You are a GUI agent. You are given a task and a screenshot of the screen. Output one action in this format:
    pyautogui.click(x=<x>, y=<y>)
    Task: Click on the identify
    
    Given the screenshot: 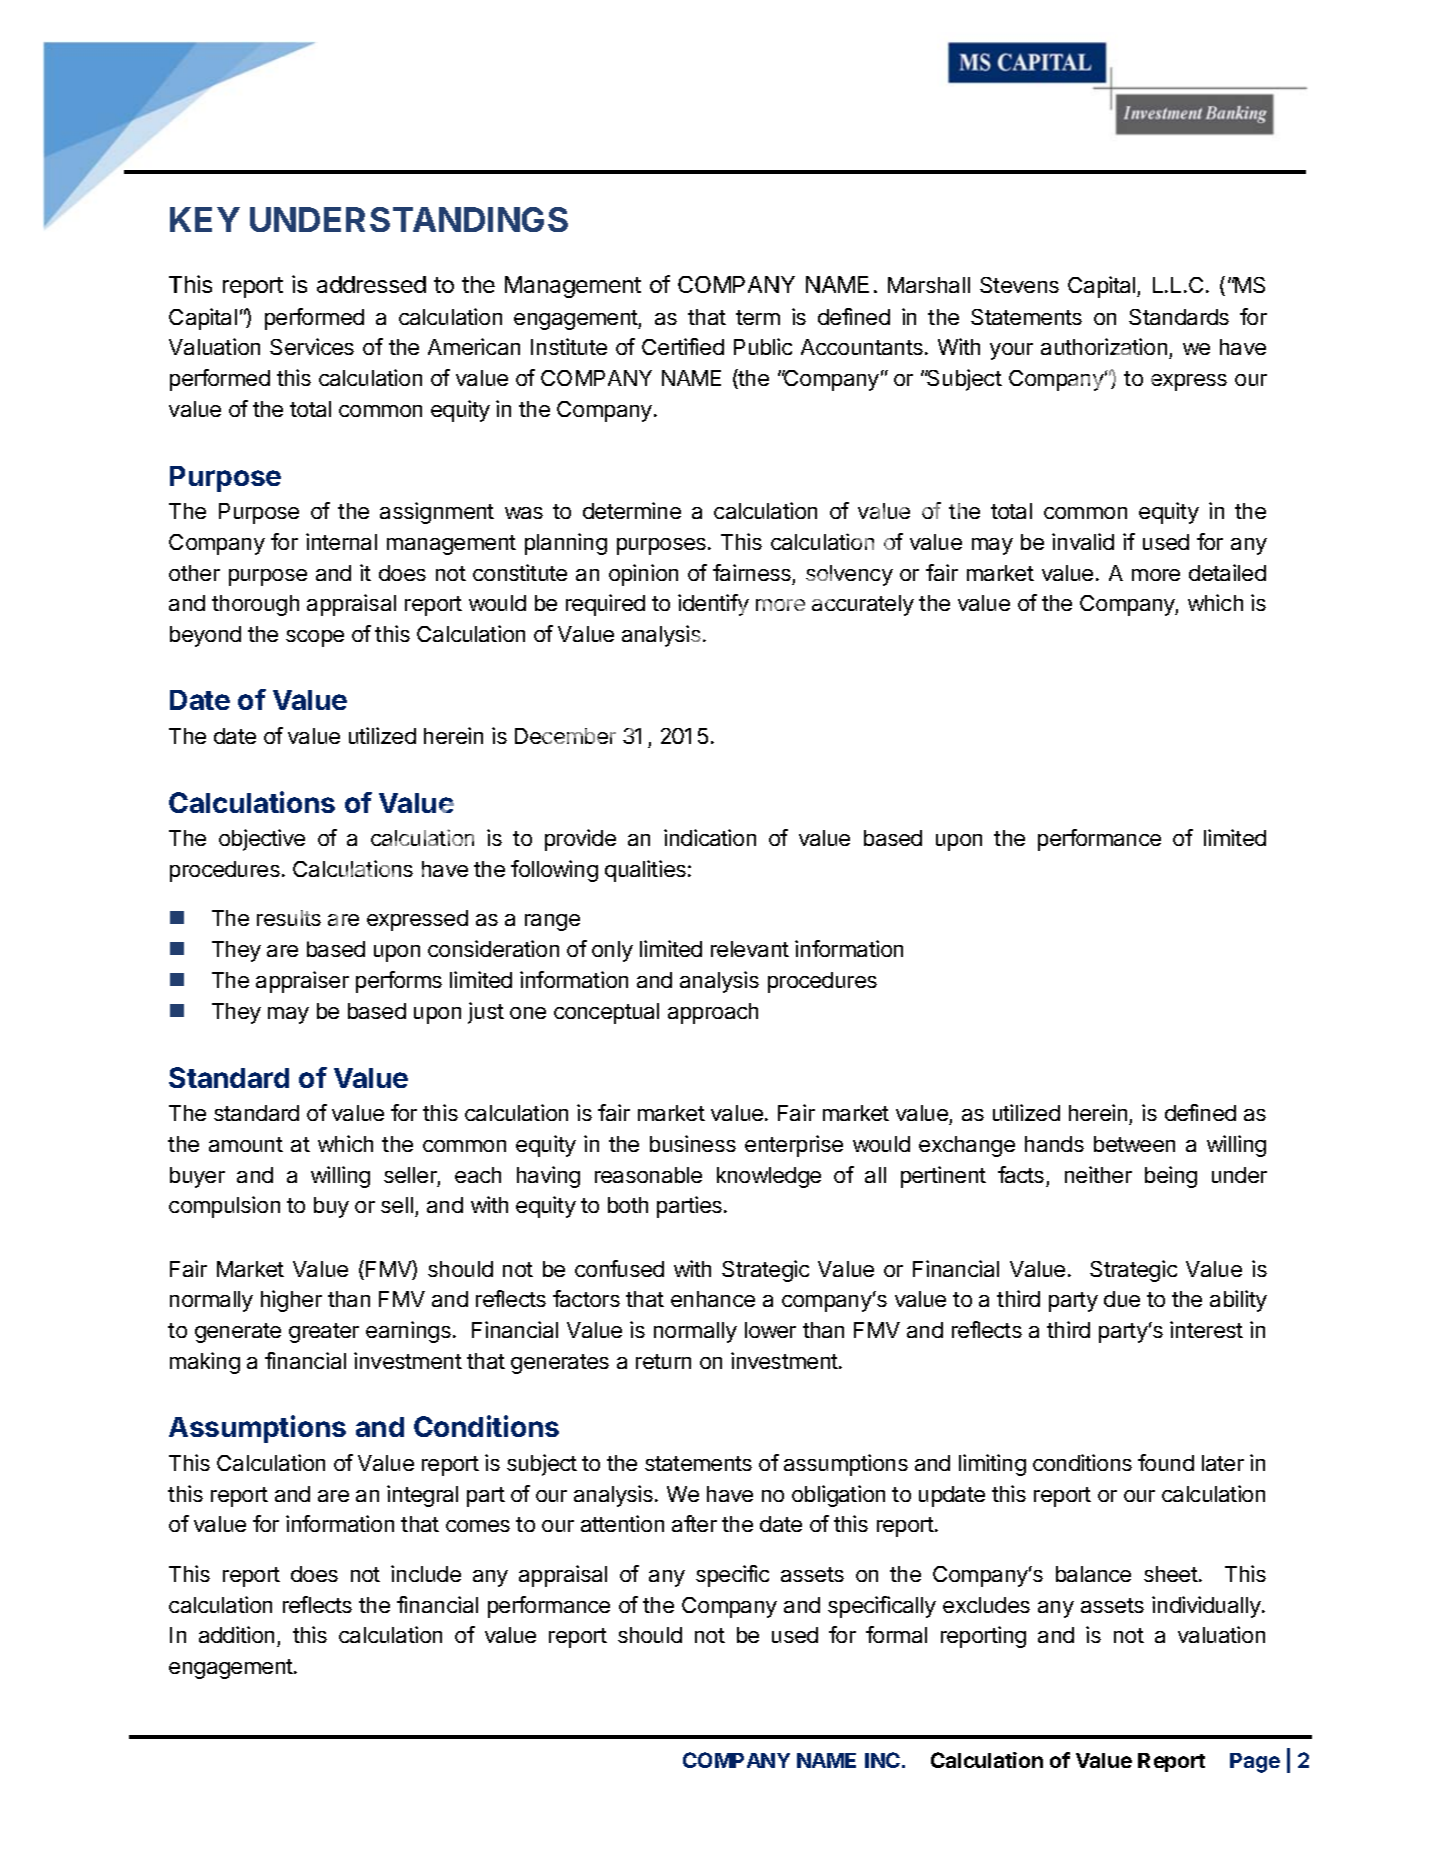 What is the action you would take?
    pyautogui.click(x=713, y=605)
